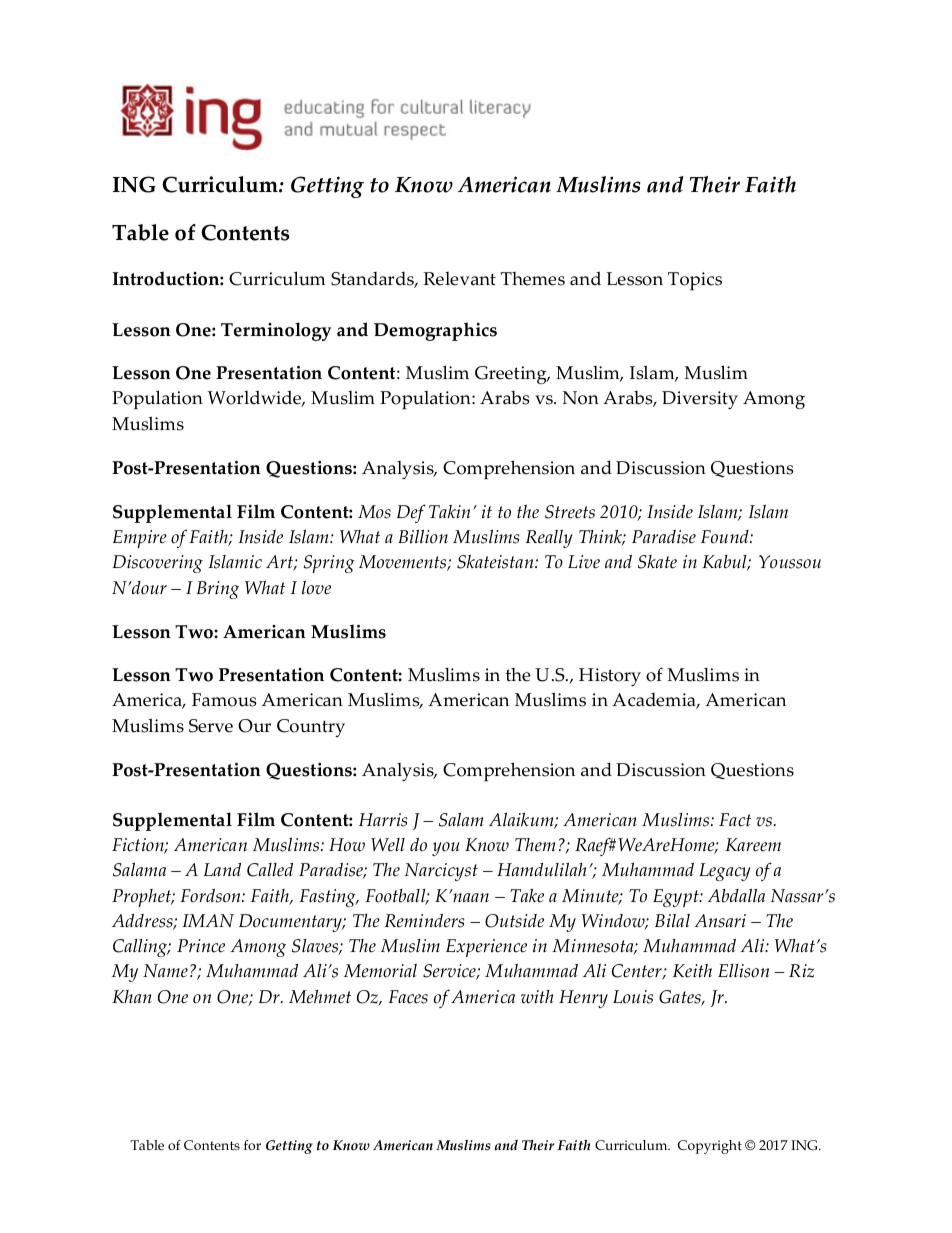 This document has height=1233, width=952. What do you see at coordinates (695, 281) in the document?
I see `Topics` at bounding box center [695, 281].
